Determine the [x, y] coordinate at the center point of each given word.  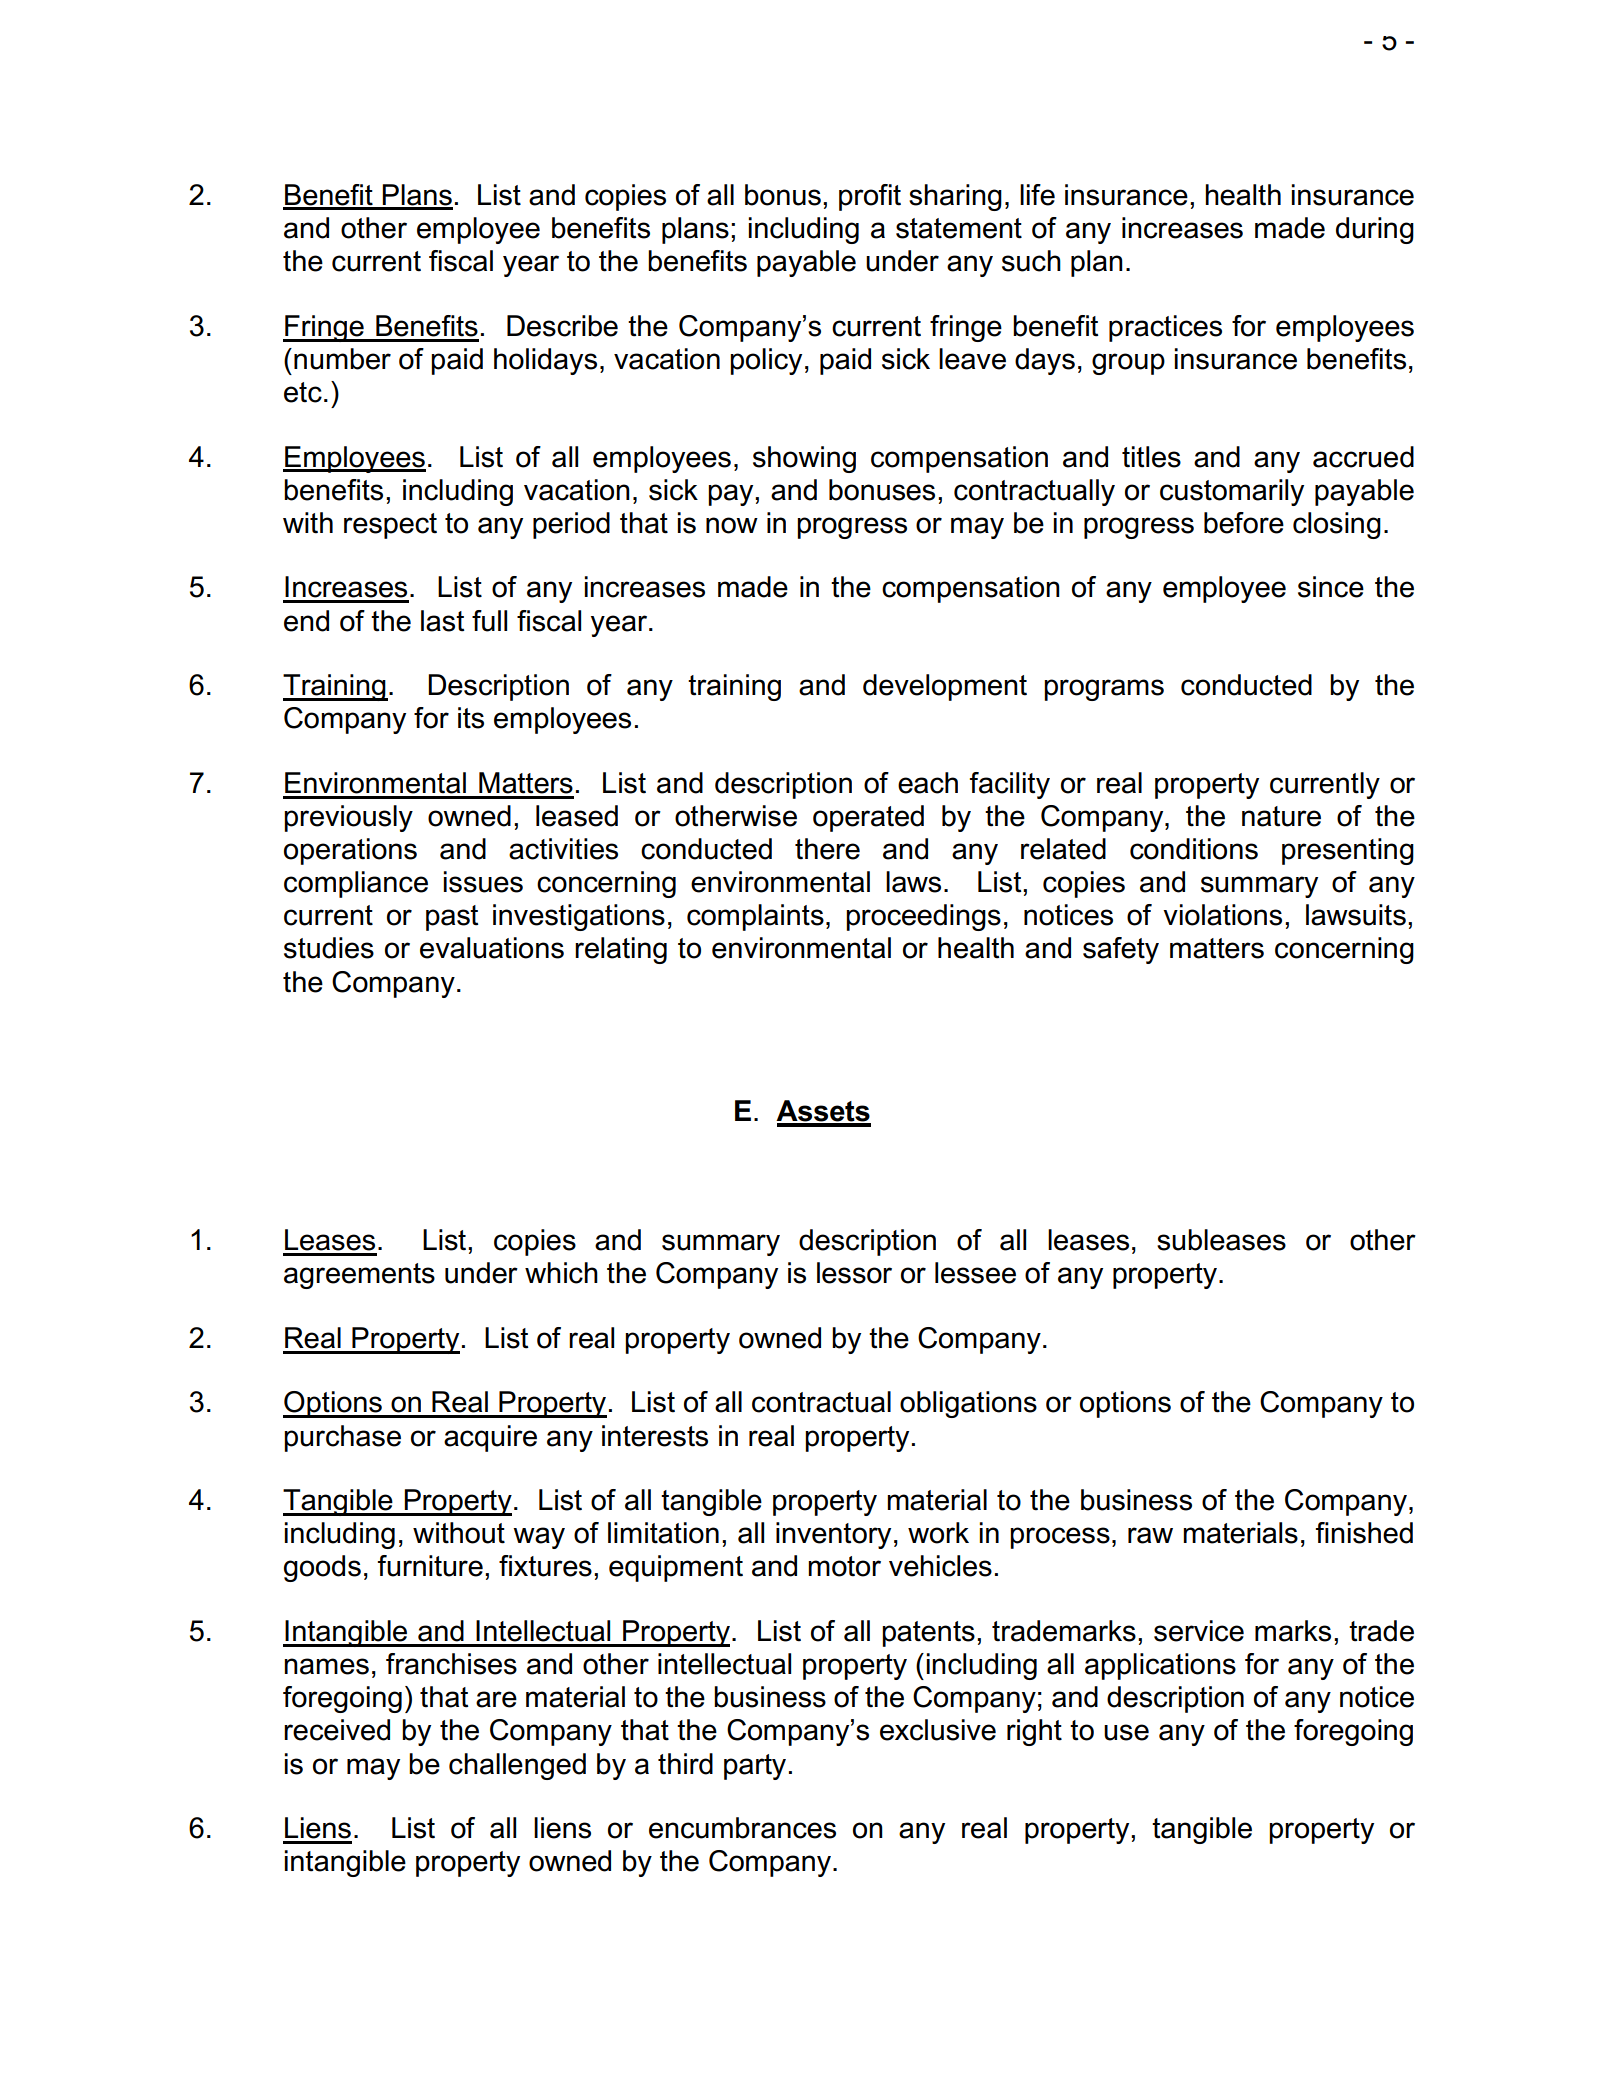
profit [870, 197]
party [755, 1767]
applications [1160, 1666]
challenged [517, 1766]
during [1375, 230]
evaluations [492, 948]
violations [1222, 915]
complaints [755, 917]
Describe [562, 326]
